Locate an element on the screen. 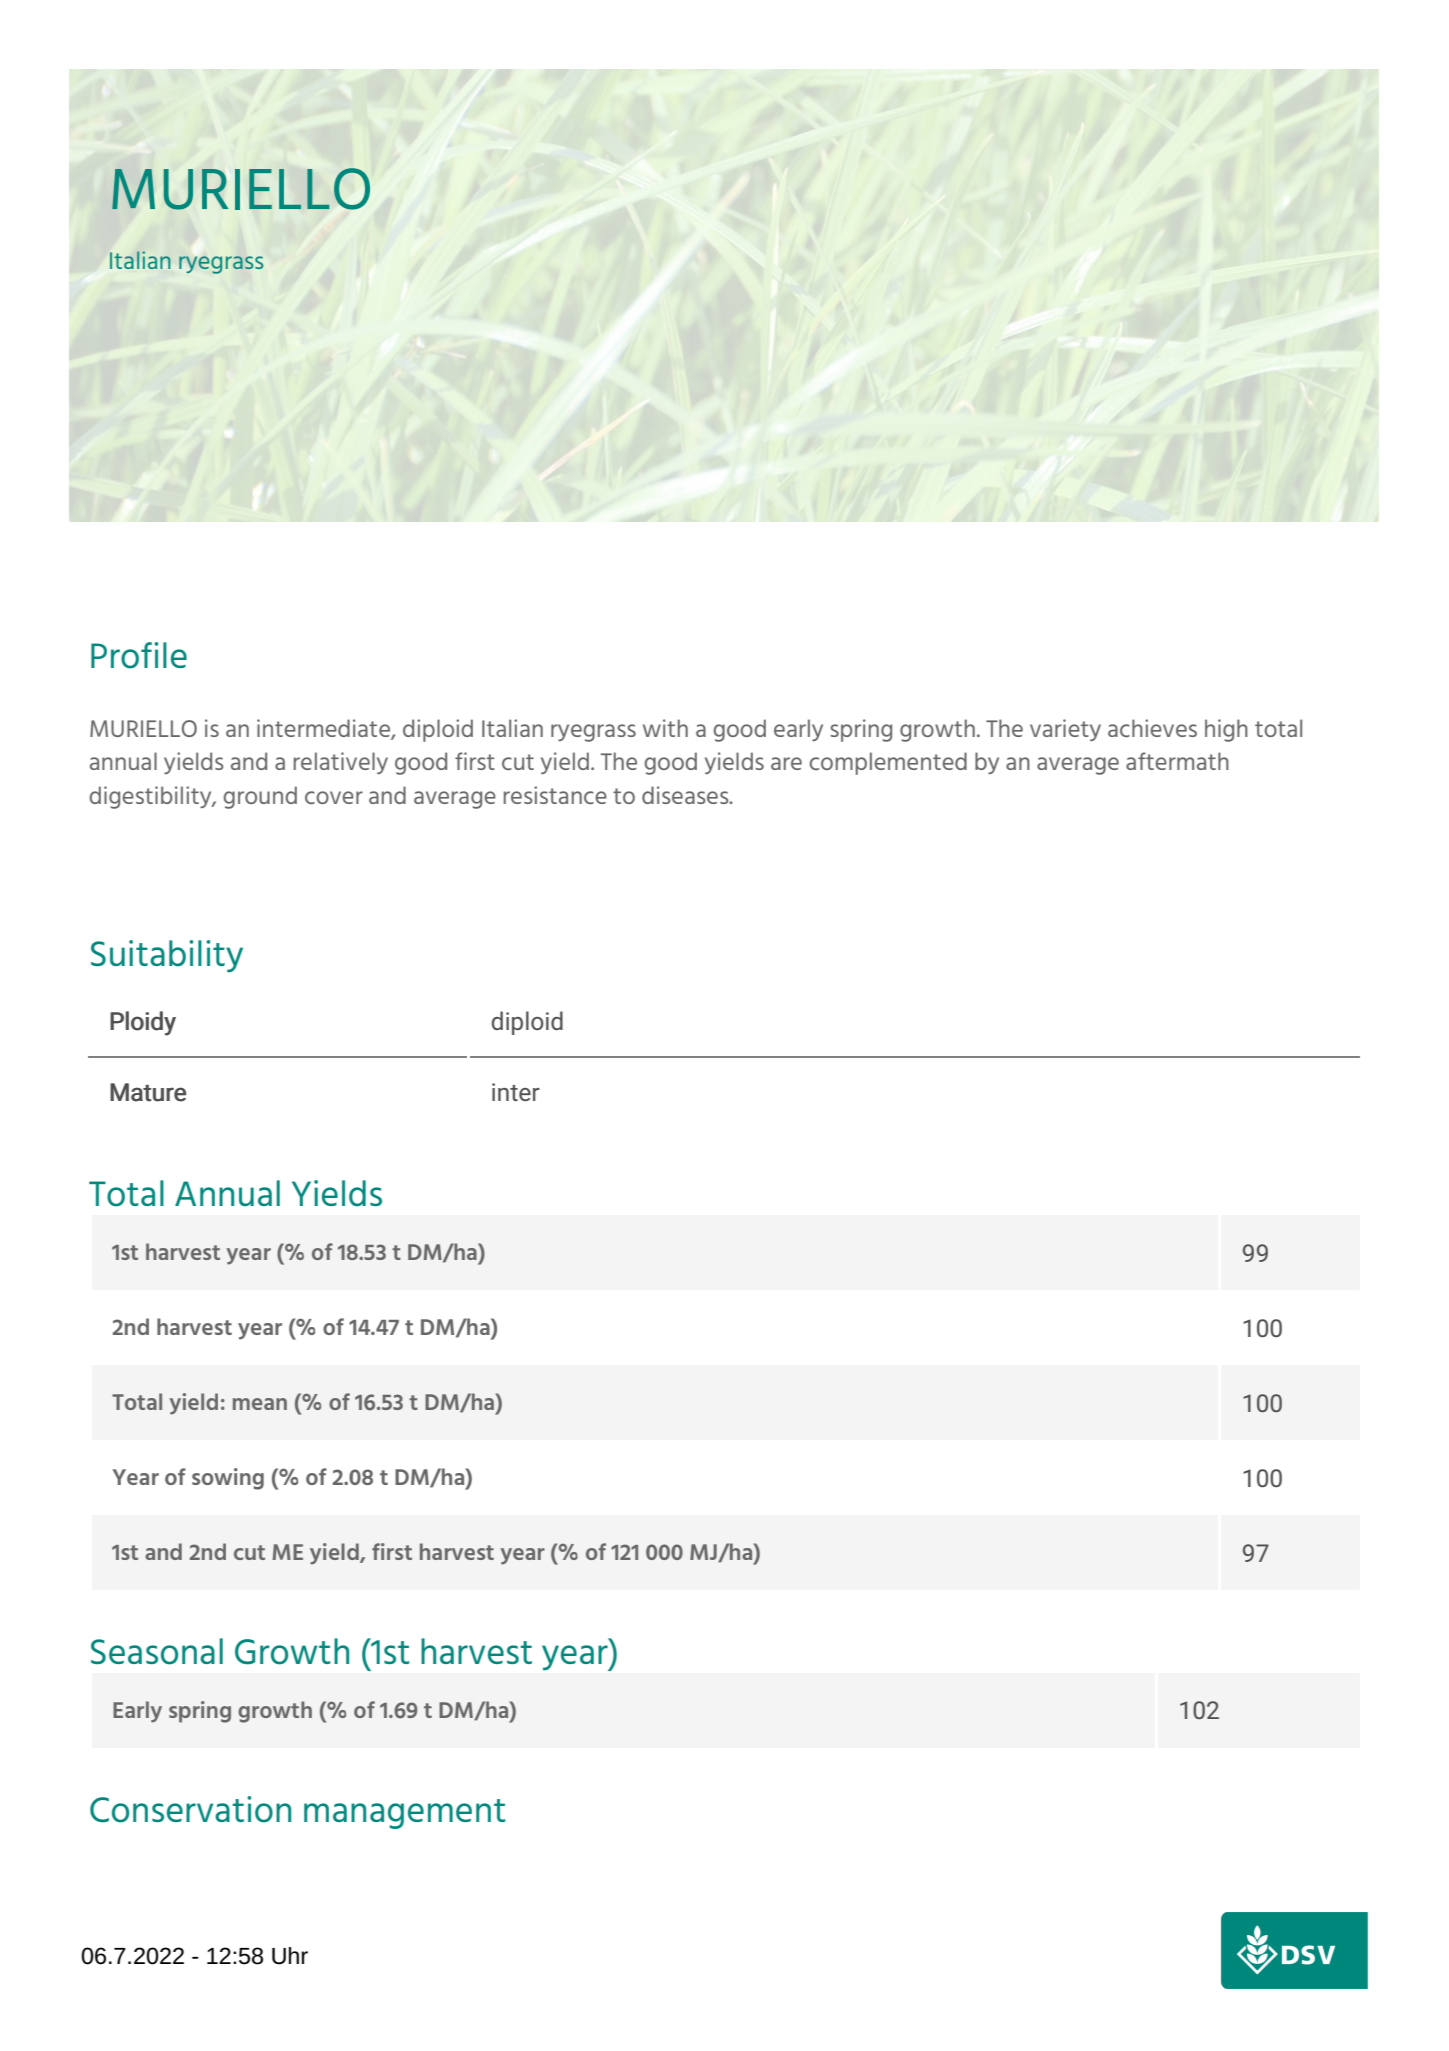 This screenshot has height=2051, width=1449. Uhr is located at coordinates (290, 1956).
